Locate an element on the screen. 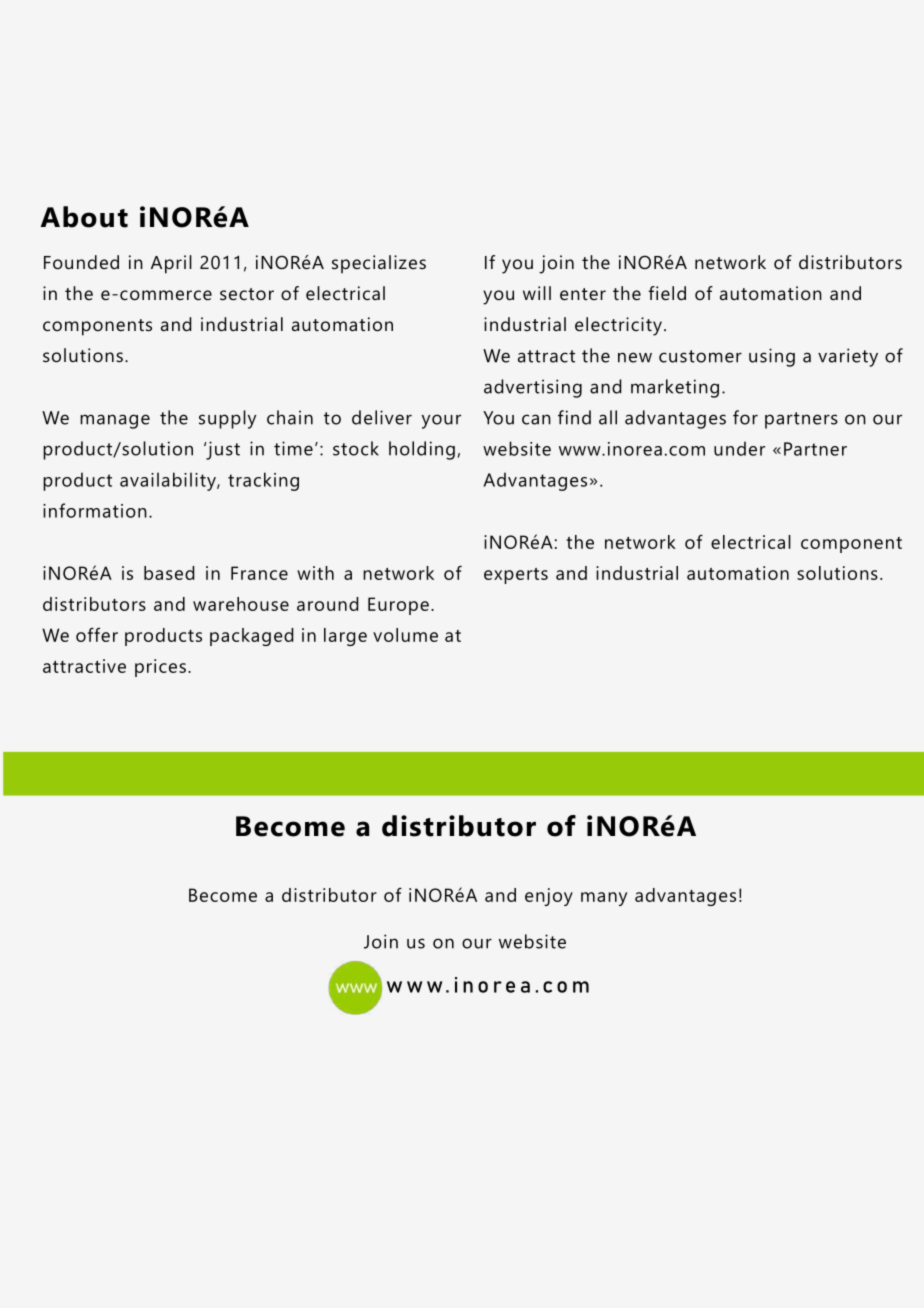  under is located at coordinates (739, 448).
